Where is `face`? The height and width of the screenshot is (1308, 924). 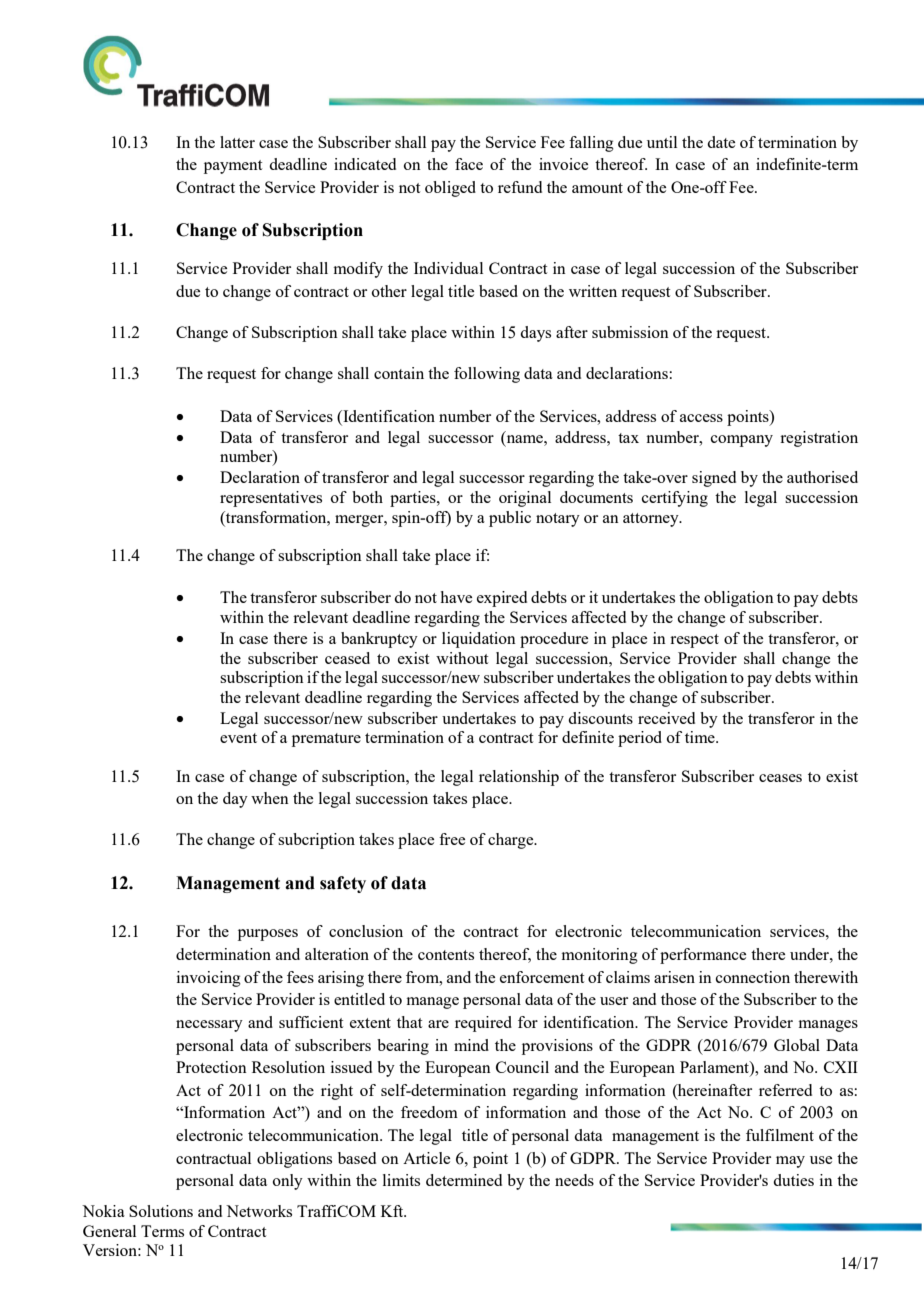
face is located at coordinates (469, 164).
